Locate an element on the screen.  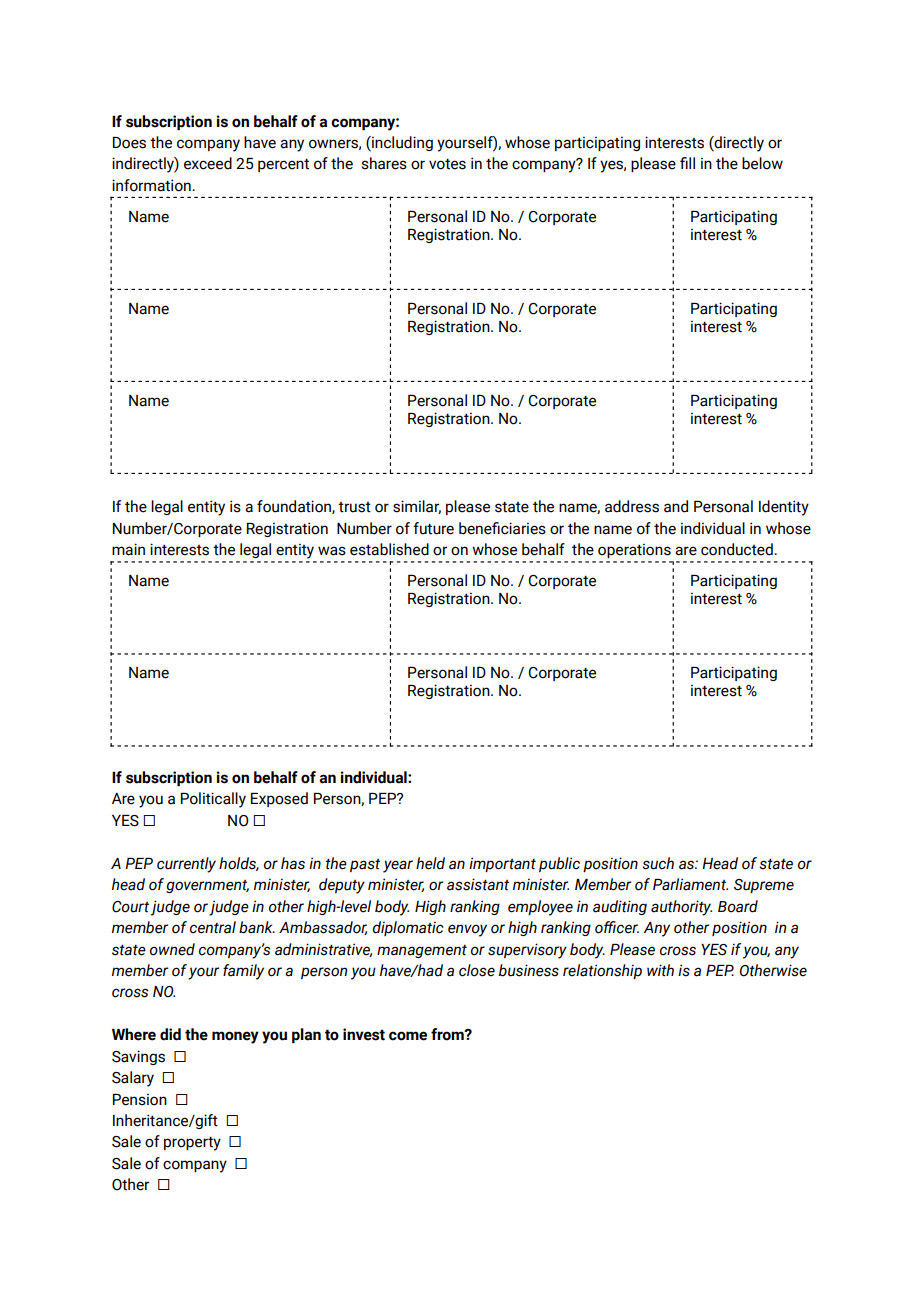
exceed is located at coordinates (208, 163).
